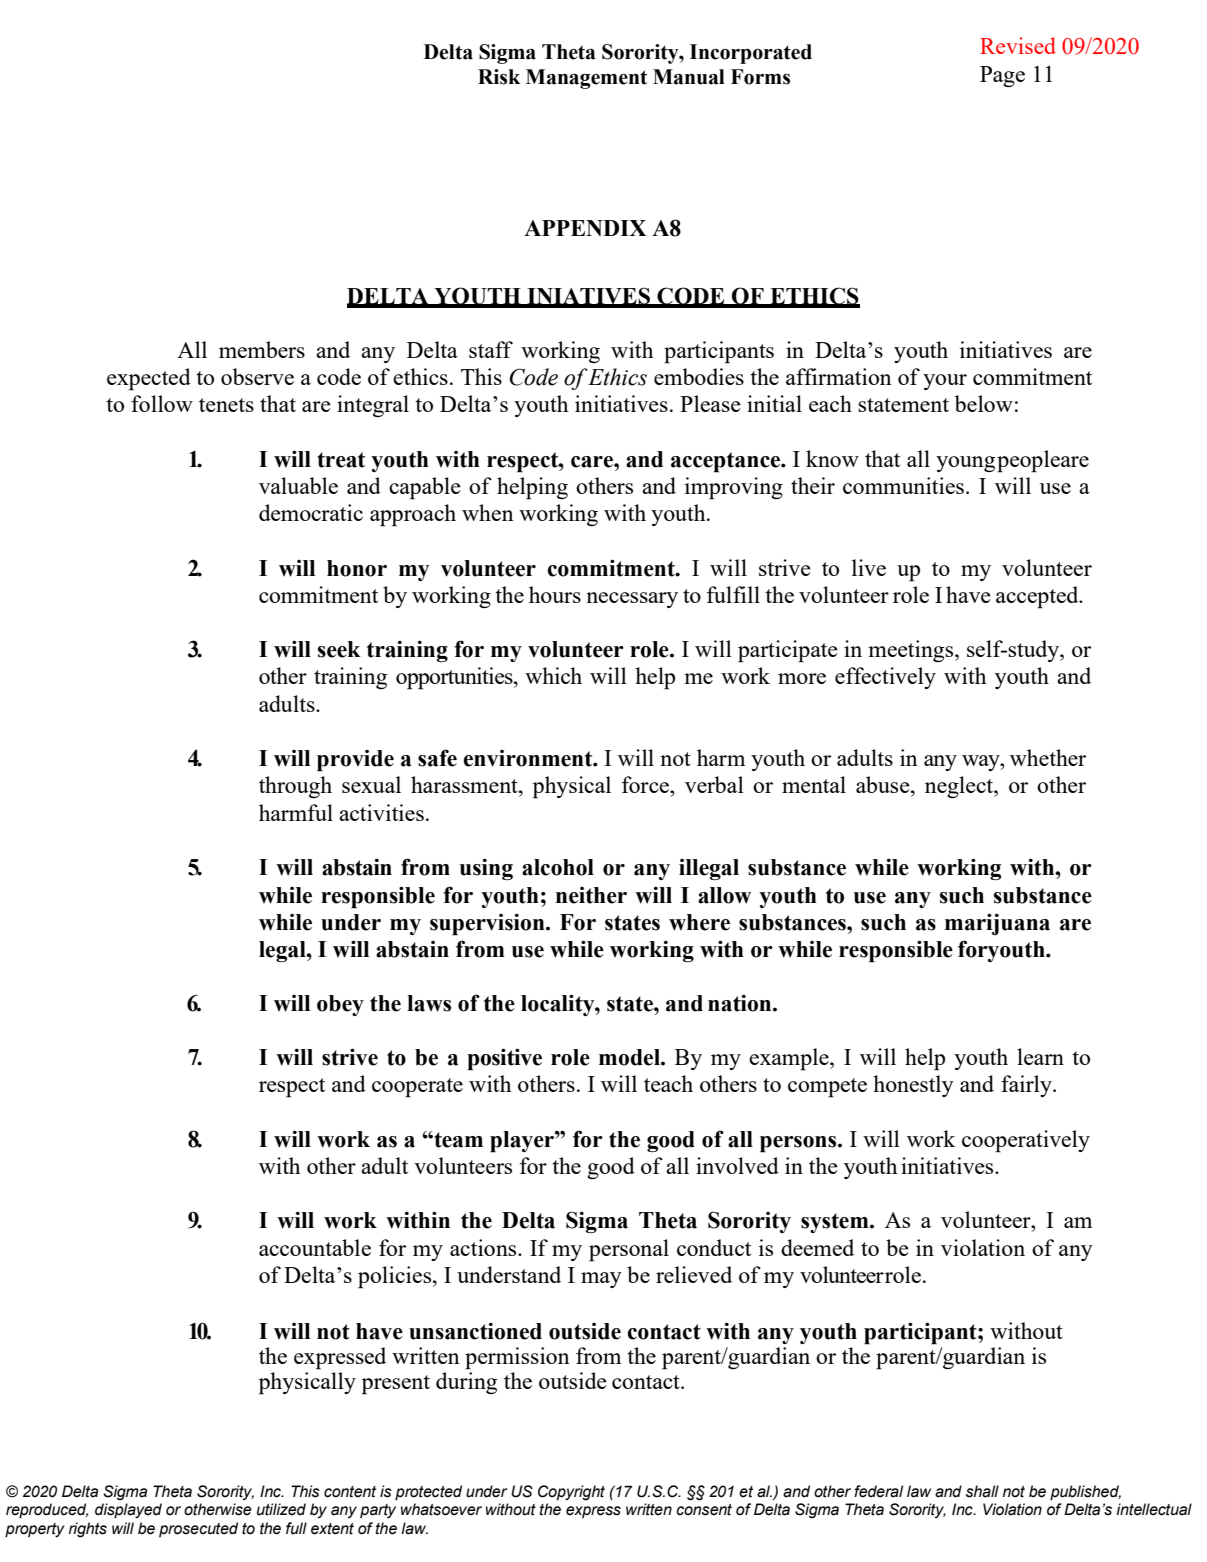 Image resolution: width=1207 pixels, height=1562 pixels. What do you see at coordinates (1040, 1056) in the screenshot?
I see `learn` at bounding box center [1040, 1056].
